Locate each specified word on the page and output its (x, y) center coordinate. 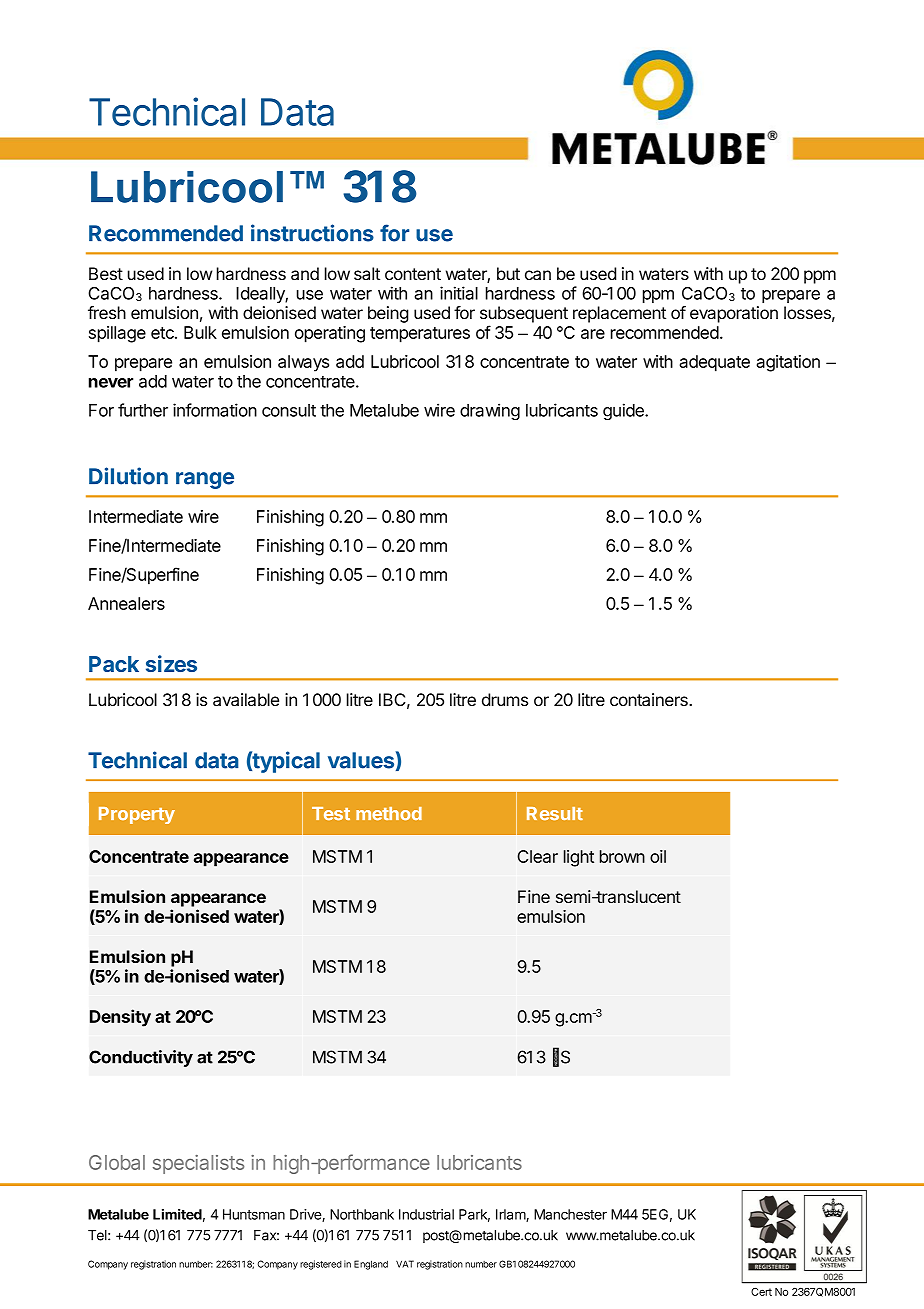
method (389, 813)
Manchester (570, 1214)
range (205, 480)
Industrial (426, 1214)
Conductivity (141, 1058)
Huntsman (254, 1214)
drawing (490, 411)
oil (658, 856)
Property (137, 815)
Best (106, 273)
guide (624, 411)
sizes (171, 663)
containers (650, 700)
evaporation (734, 314)
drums (505, 699)
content (413, 274)
